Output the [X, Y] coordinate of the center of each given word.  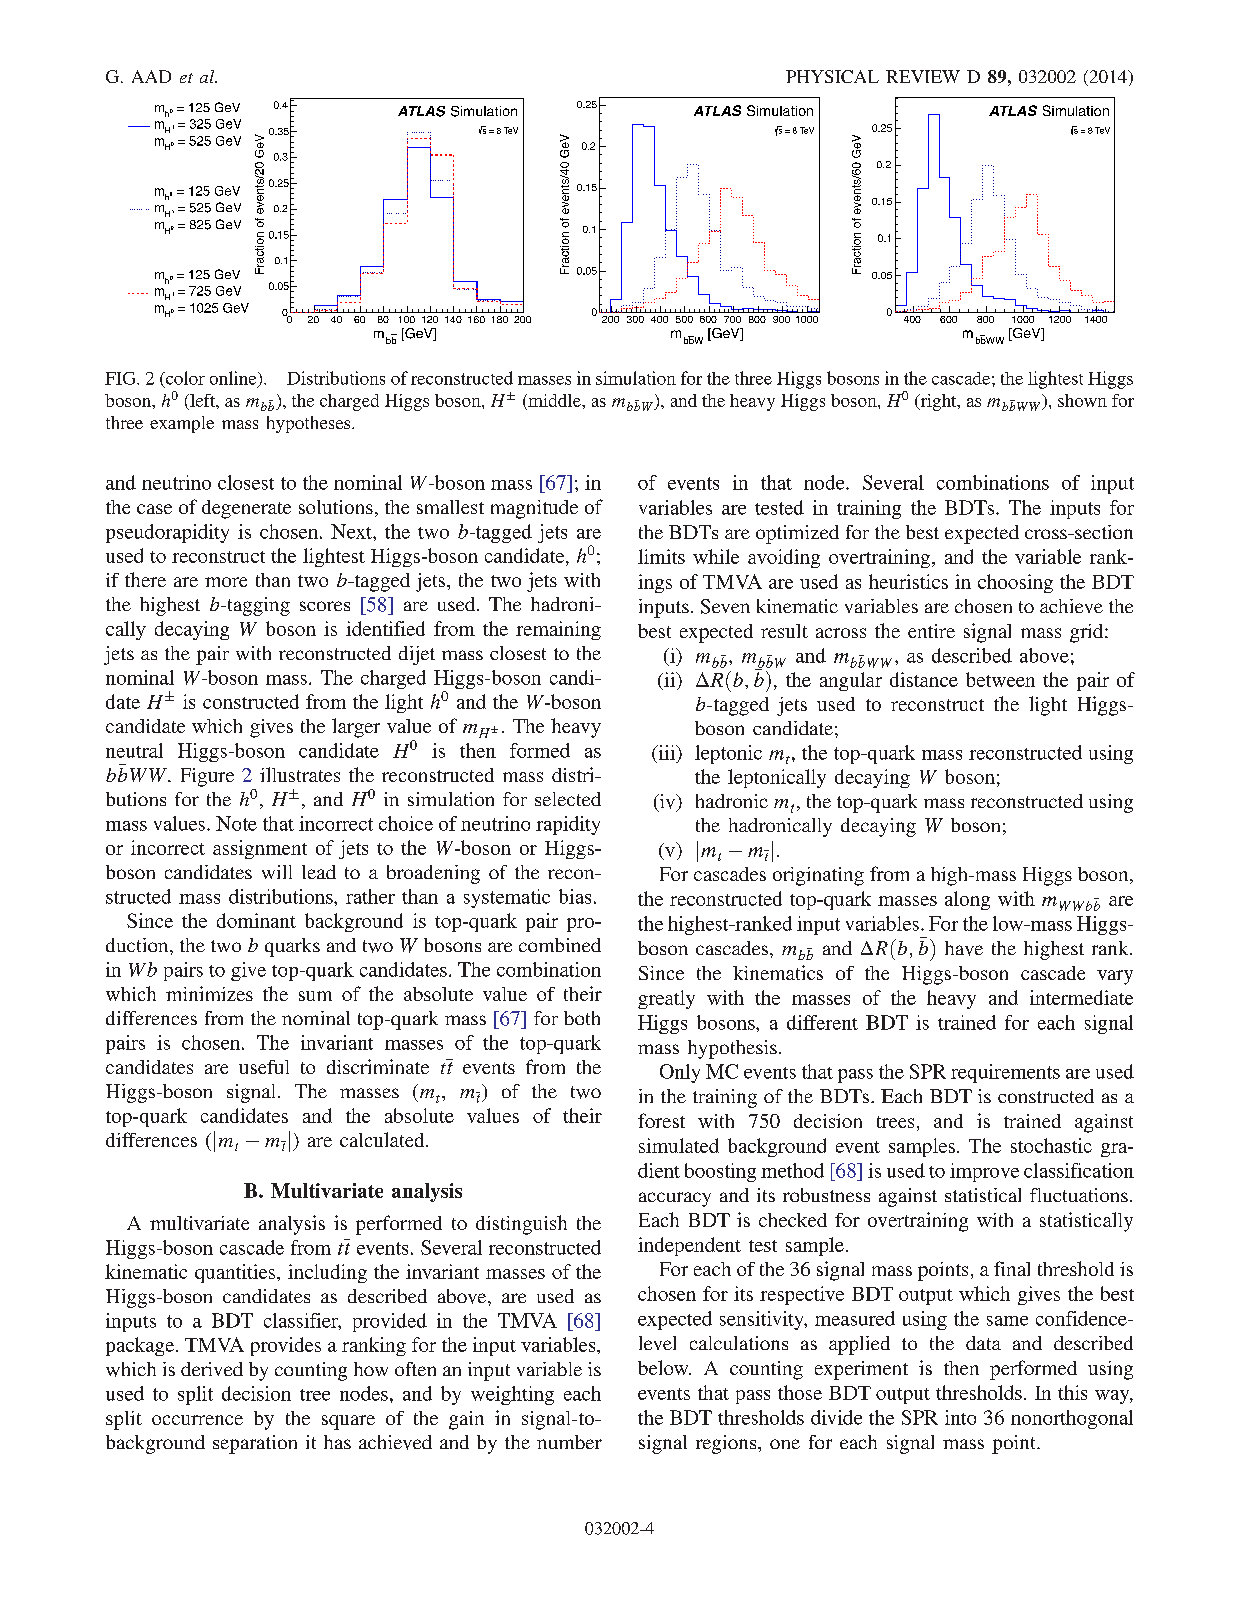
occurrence [197, 1420]
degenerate [246, 509]
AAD [151, 76]
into [960, 1417]
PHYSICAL [832, 76]
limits [661, 556]
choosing [1015, 583]
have [964, 948]
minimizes [209, 993]
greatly [666, 999]
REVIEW [923, 76]
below [664, 1367]
